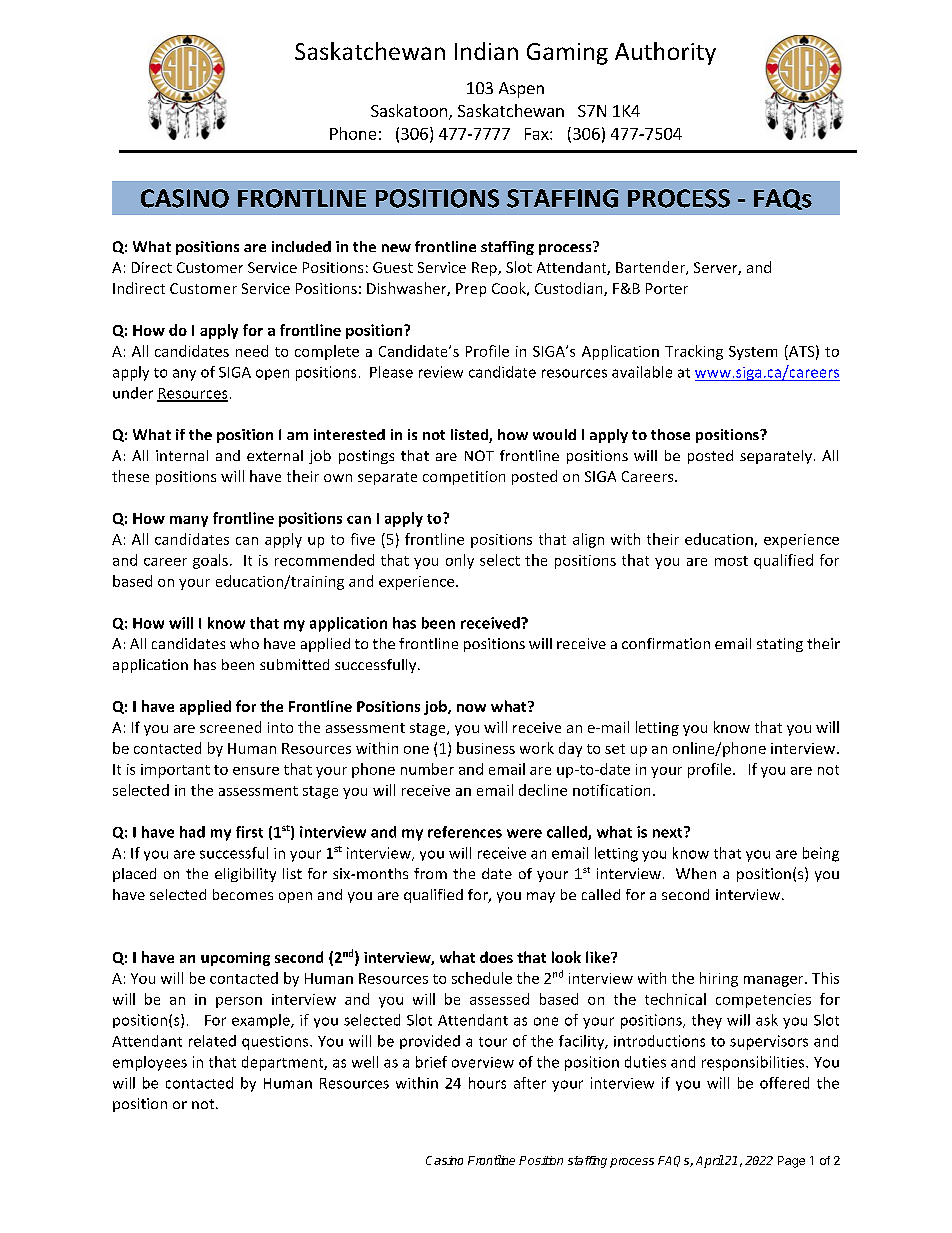 This page has height=1233, width=952. I want to click on Saskatoon, so click(409, 110).
